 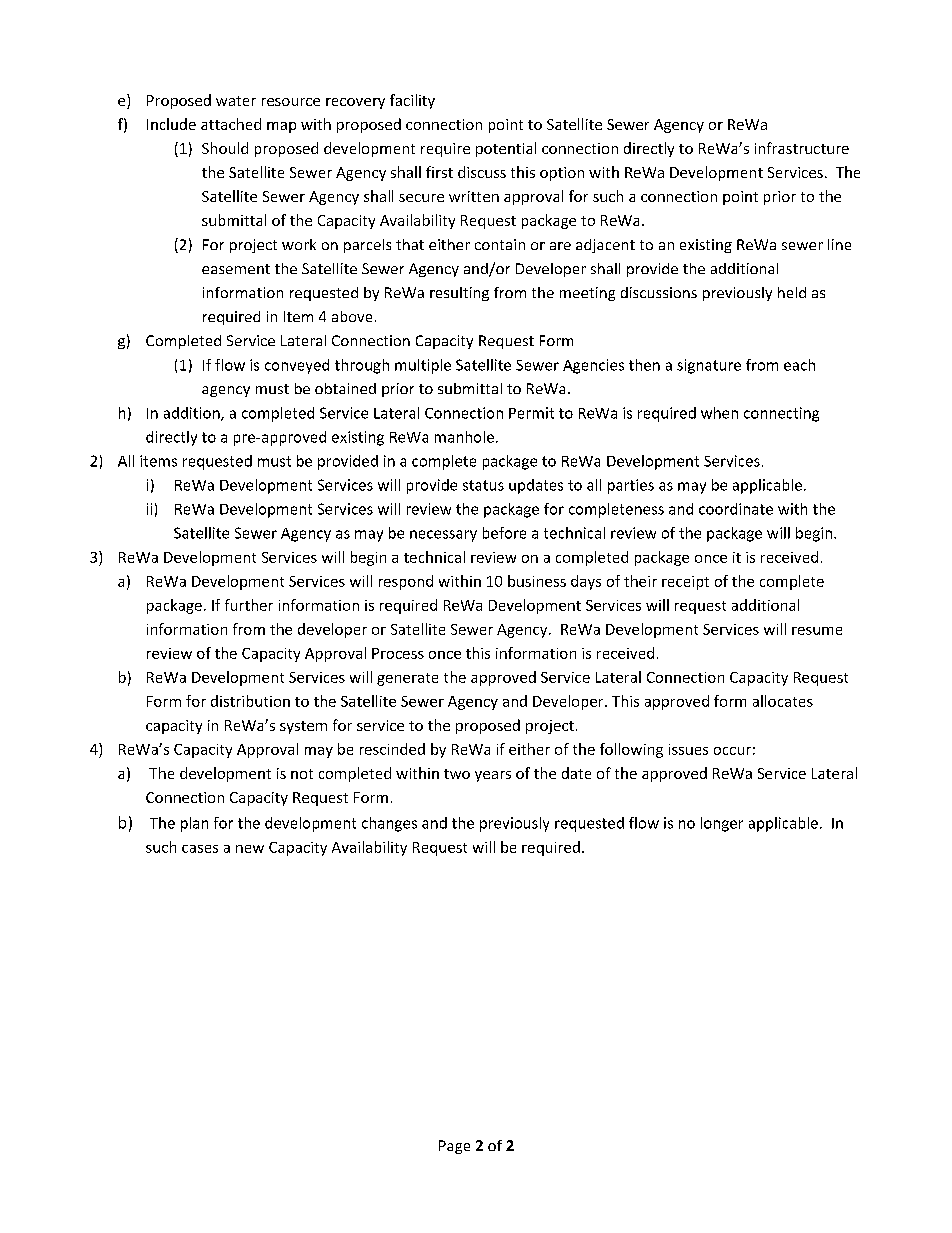 What do you see at coordinates (781, 414) in the screenshot?
I see `connecting` at bounding box center [781, 414].
